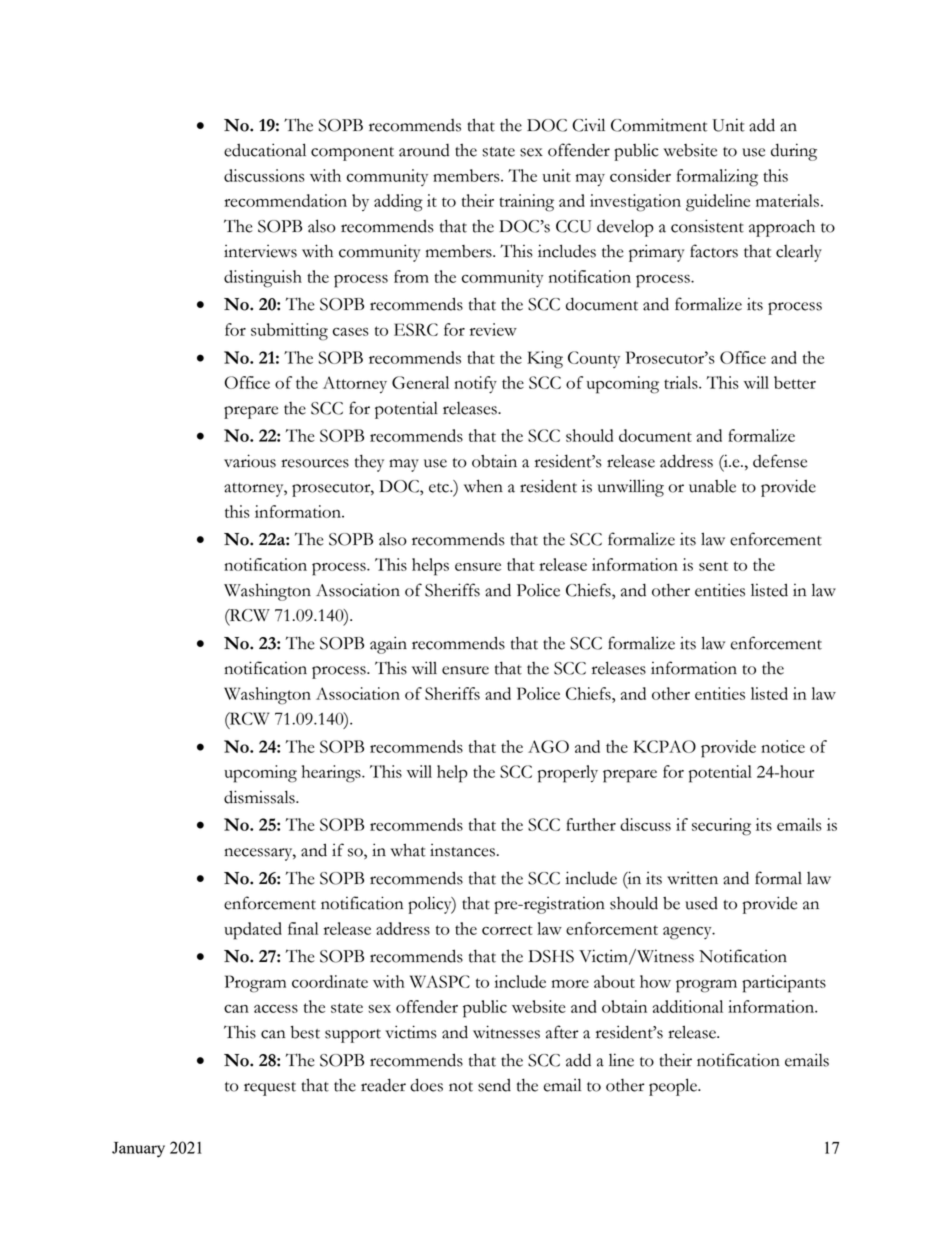  I want to click on dismissals, so click(260, 797).
